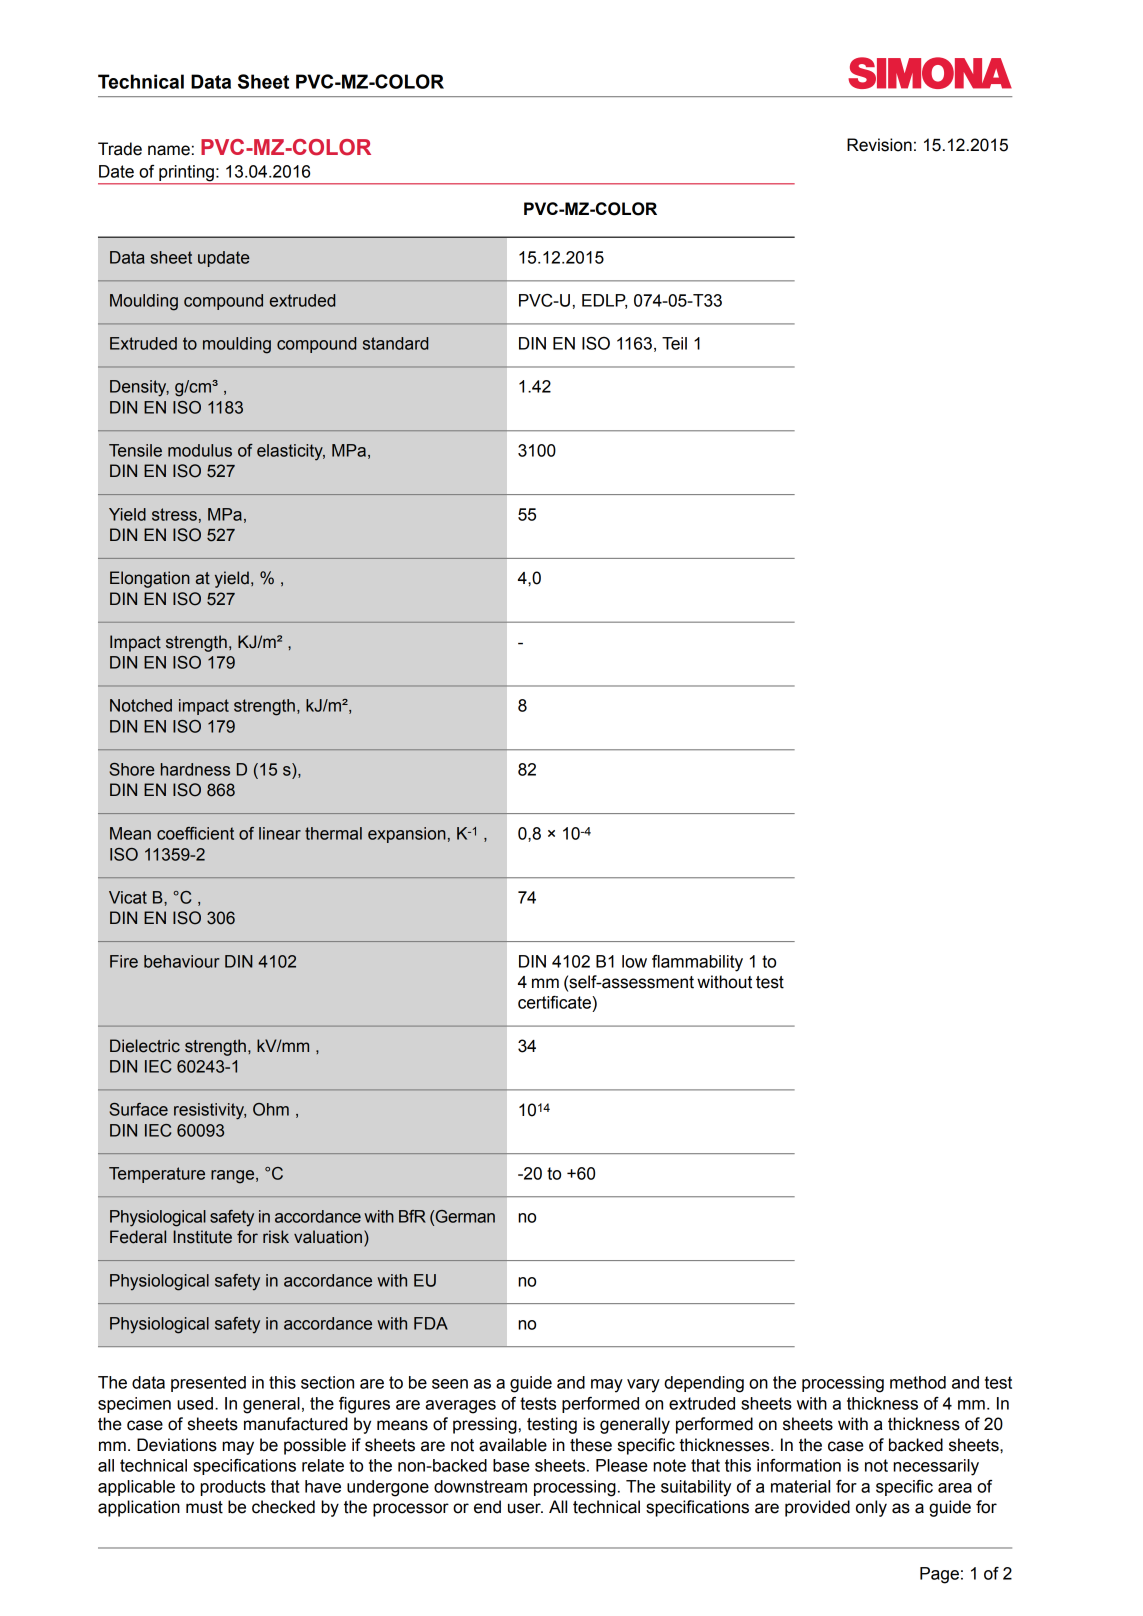 Image resolution: width=1143 pixels, height=1616 pixels. Describe the element at coordinates (525, 1508) in the screenshot. I see `user` at that location.
